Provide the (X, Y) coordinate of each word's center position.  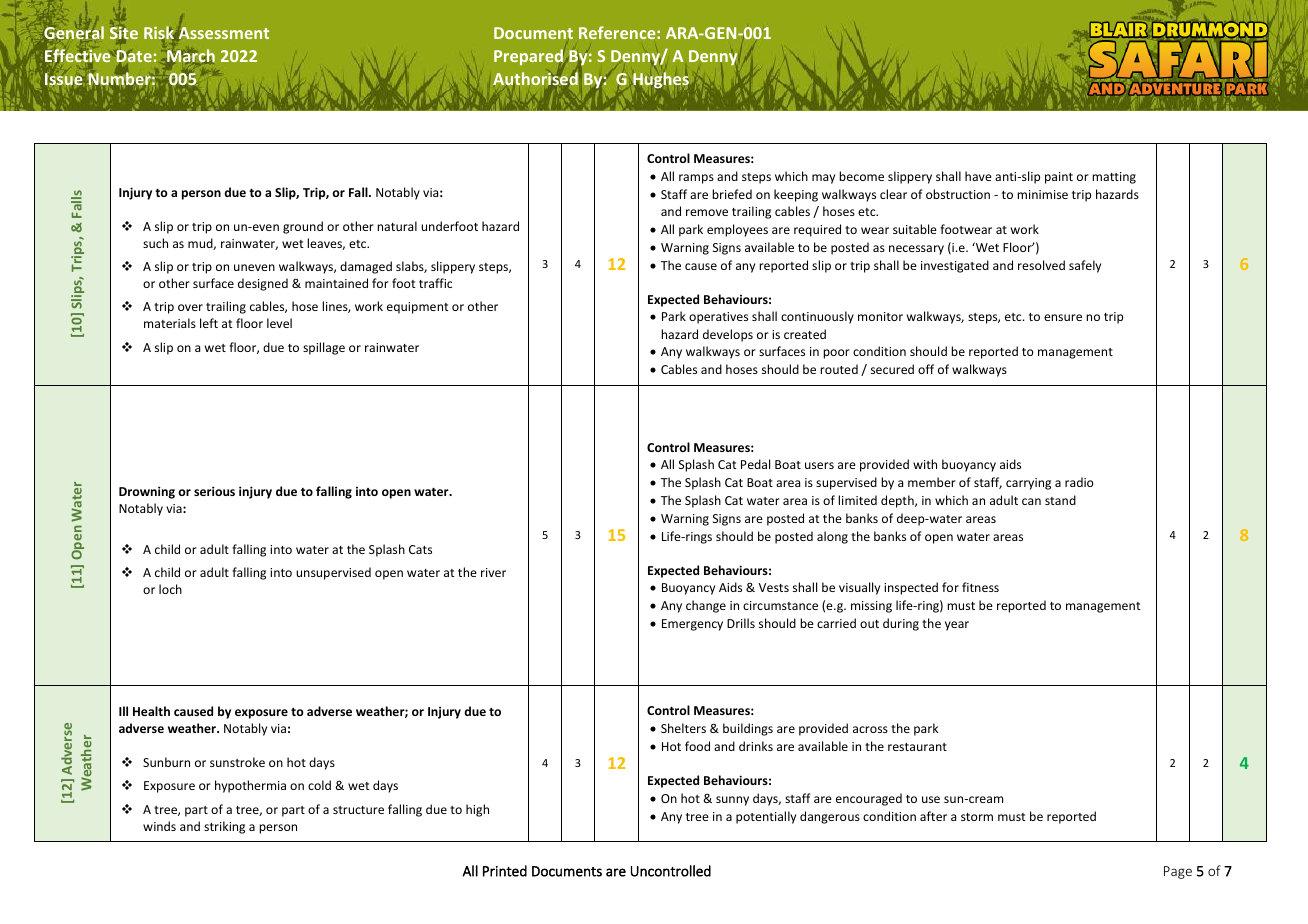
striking (224, 827)
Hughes (661, 80)
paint (1059, 178)
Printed (505, 871)
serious (214, 491)
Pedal (755, 464)
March (190, 57)
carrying (1028, 484)
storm (977, 817)
